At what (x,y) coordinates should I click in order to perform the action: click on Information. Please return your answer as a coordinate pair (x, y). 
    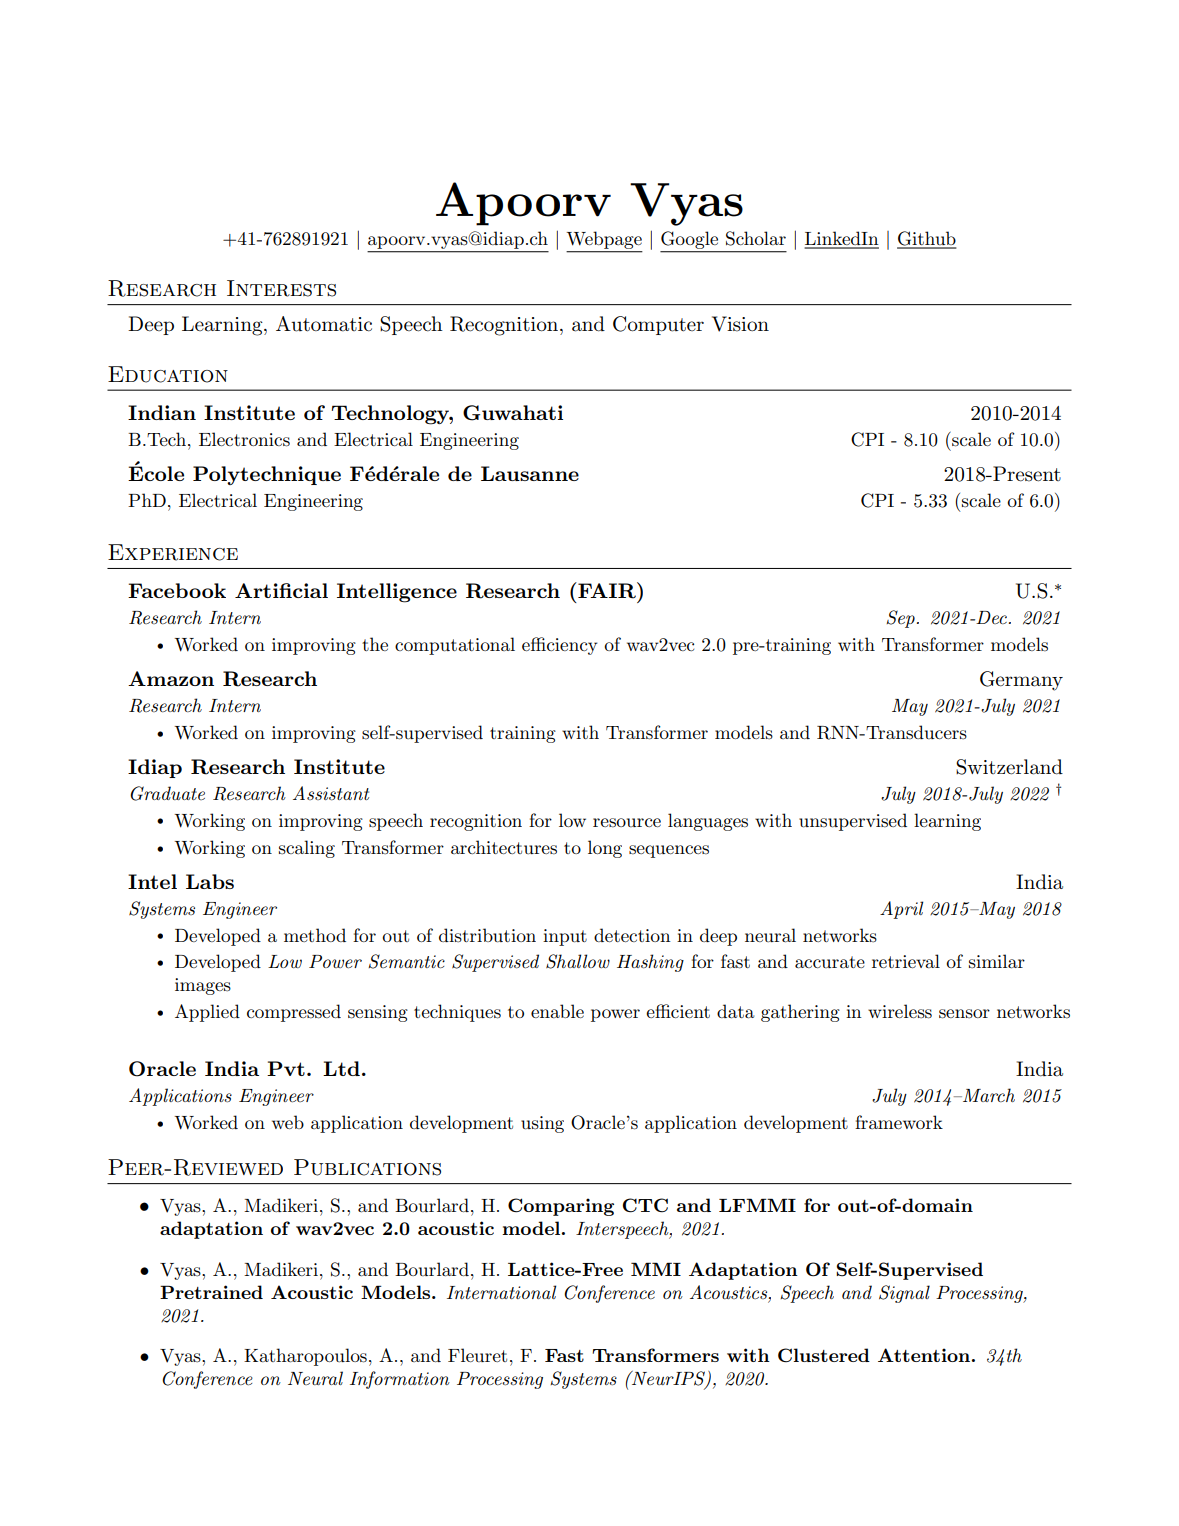
    Looking at the image, I should click on (400, 1380).
